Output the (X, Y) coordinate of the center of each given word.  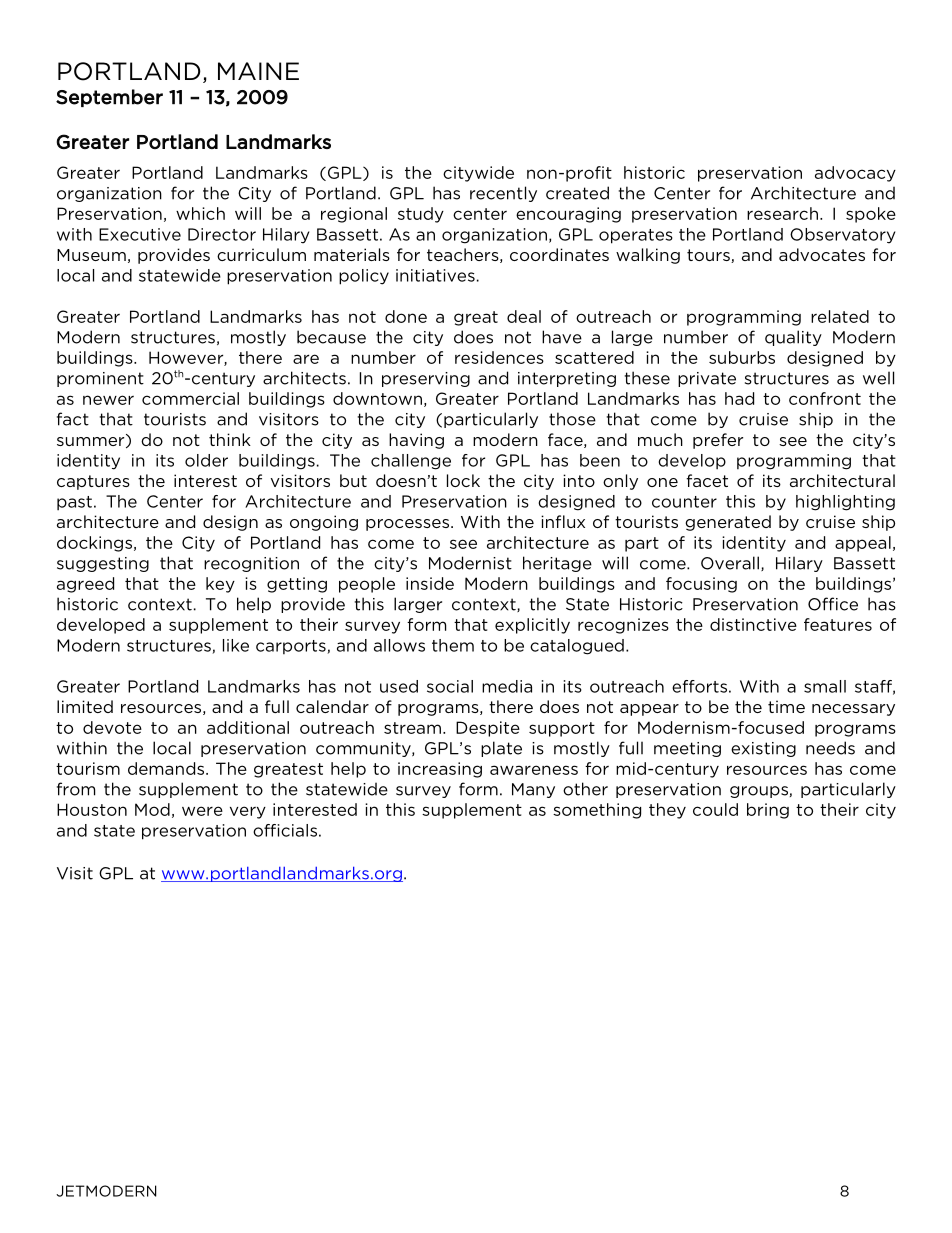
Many (533, 790)
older (206, 460)
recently (503, 194)
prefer (718, 441)
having (416, 441)
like (236, 645)
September (109, 98)
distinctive (753, 624)
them (453, 645)
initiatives (435, 275)
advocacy (855, 174)
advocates (822, 254)
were (202, 811)
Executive (140, 234)
